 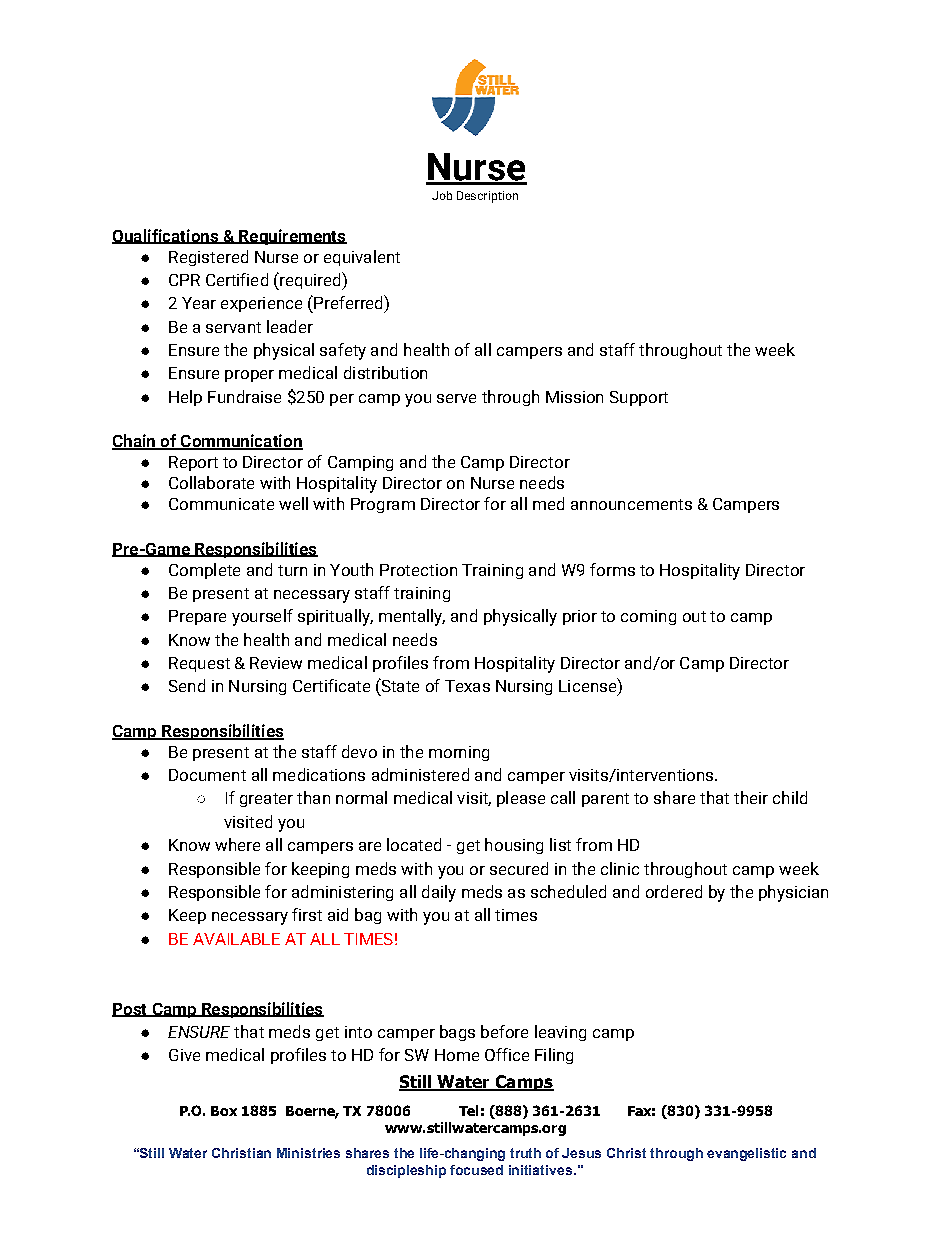 I want to click on Description, so click(x=487, y=197).
